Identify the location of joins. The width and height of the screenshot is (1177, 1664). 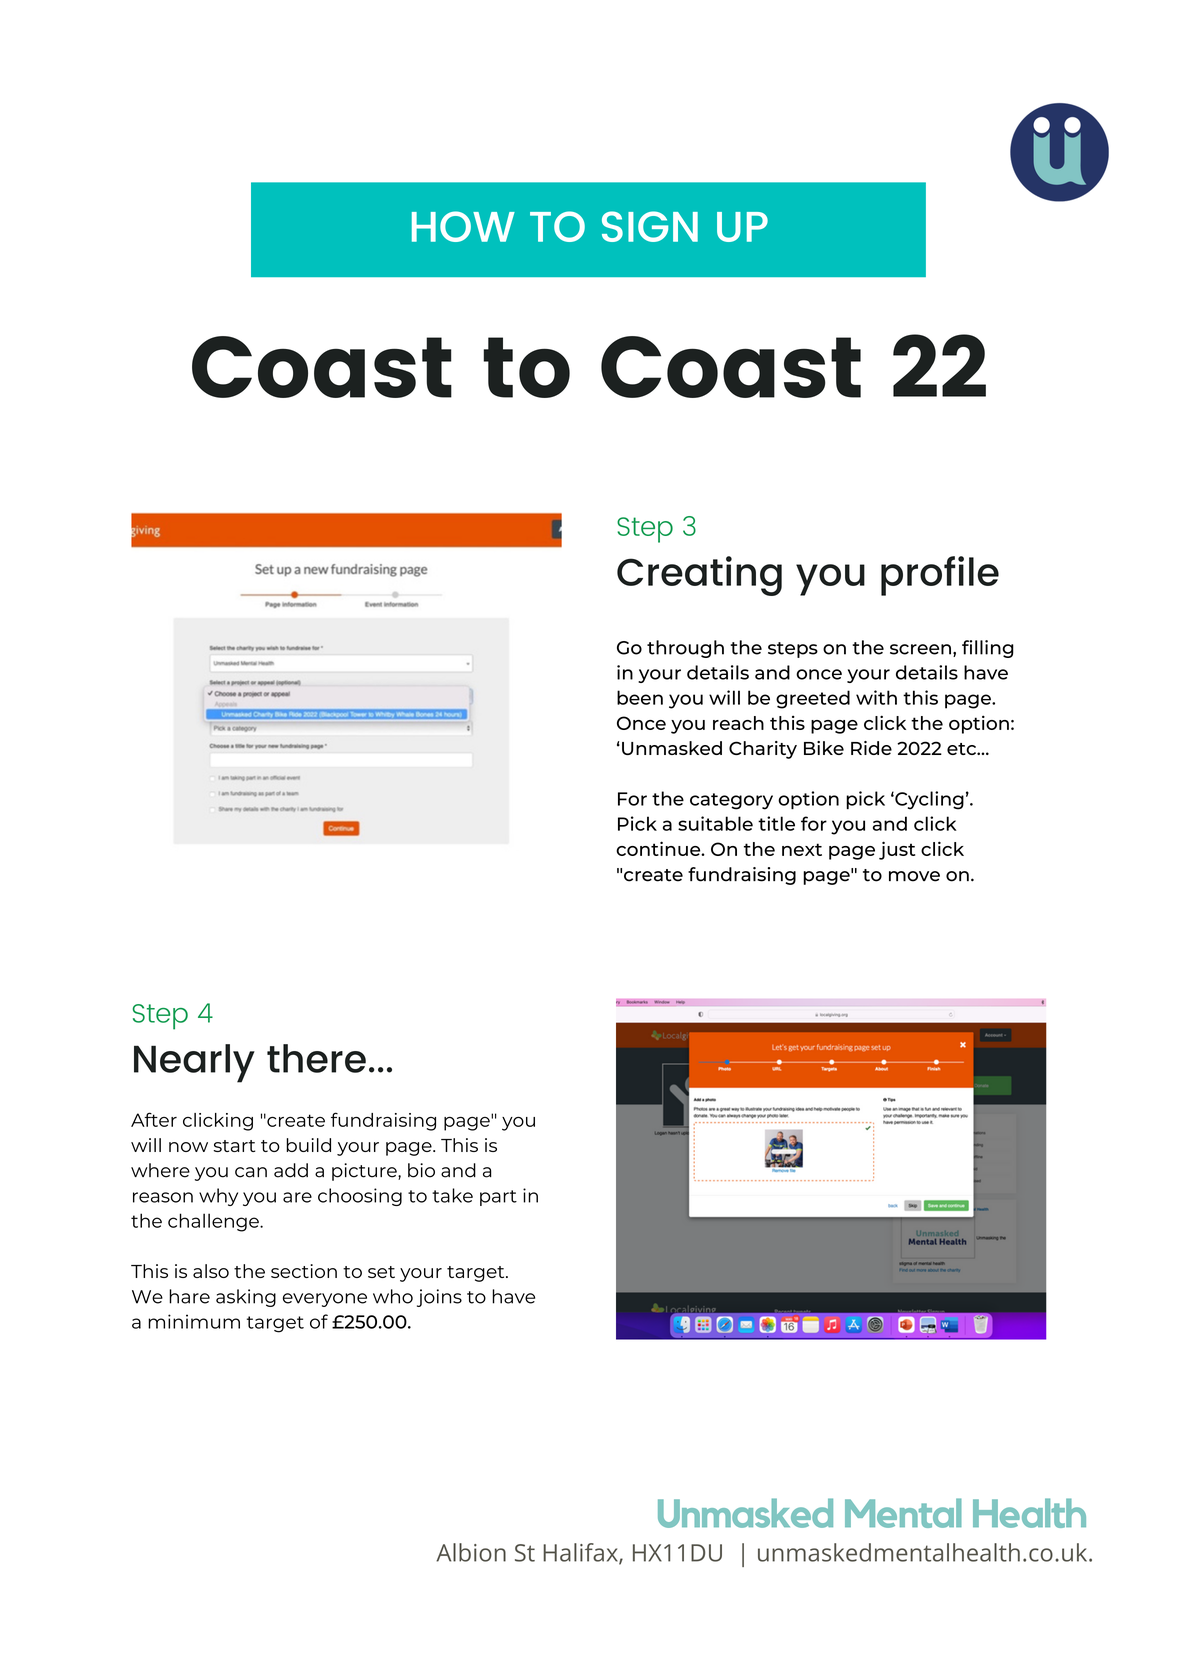
(439, 1298).
